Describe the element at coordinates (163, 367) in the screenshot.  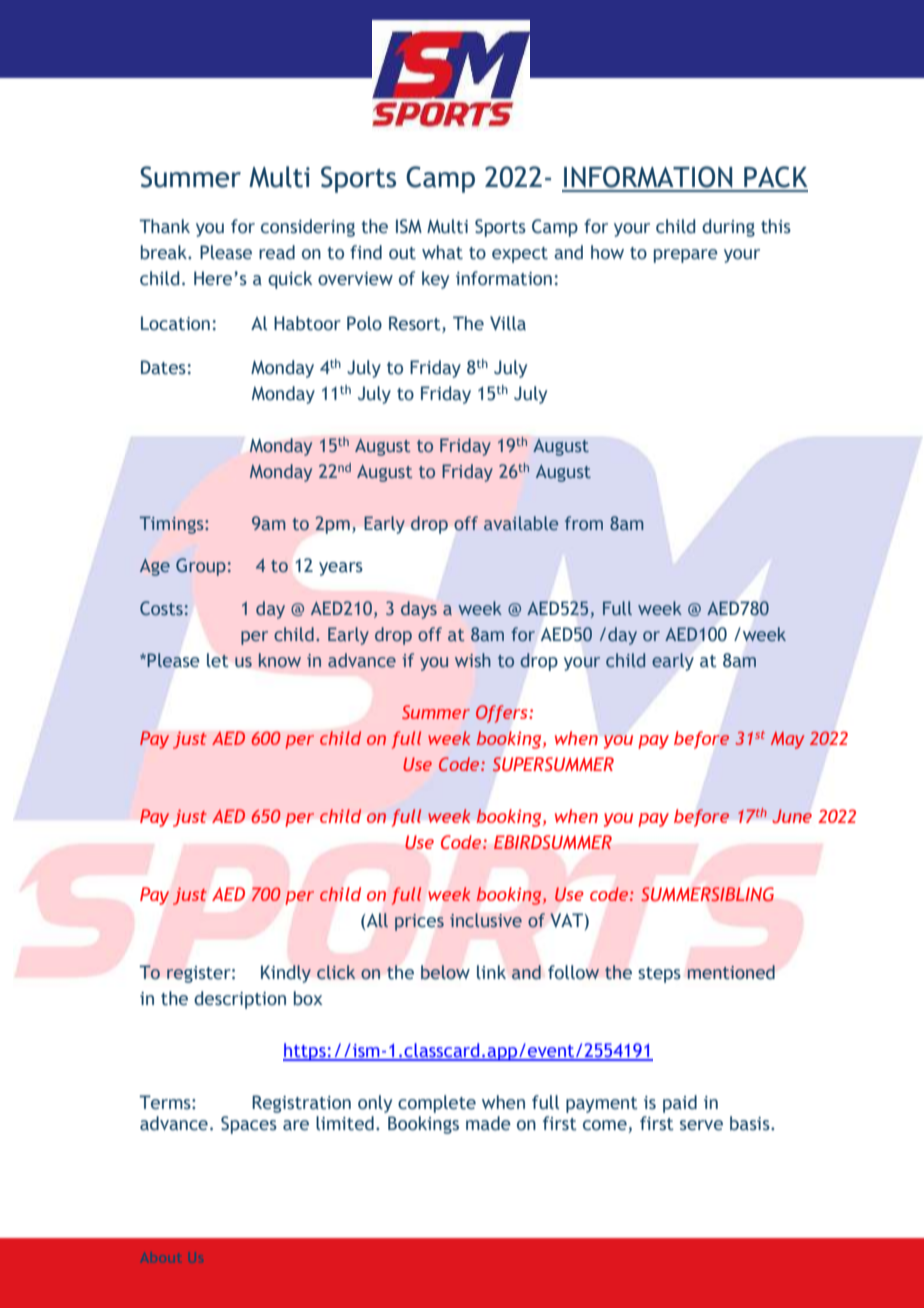
I see `Dates` at that location.
